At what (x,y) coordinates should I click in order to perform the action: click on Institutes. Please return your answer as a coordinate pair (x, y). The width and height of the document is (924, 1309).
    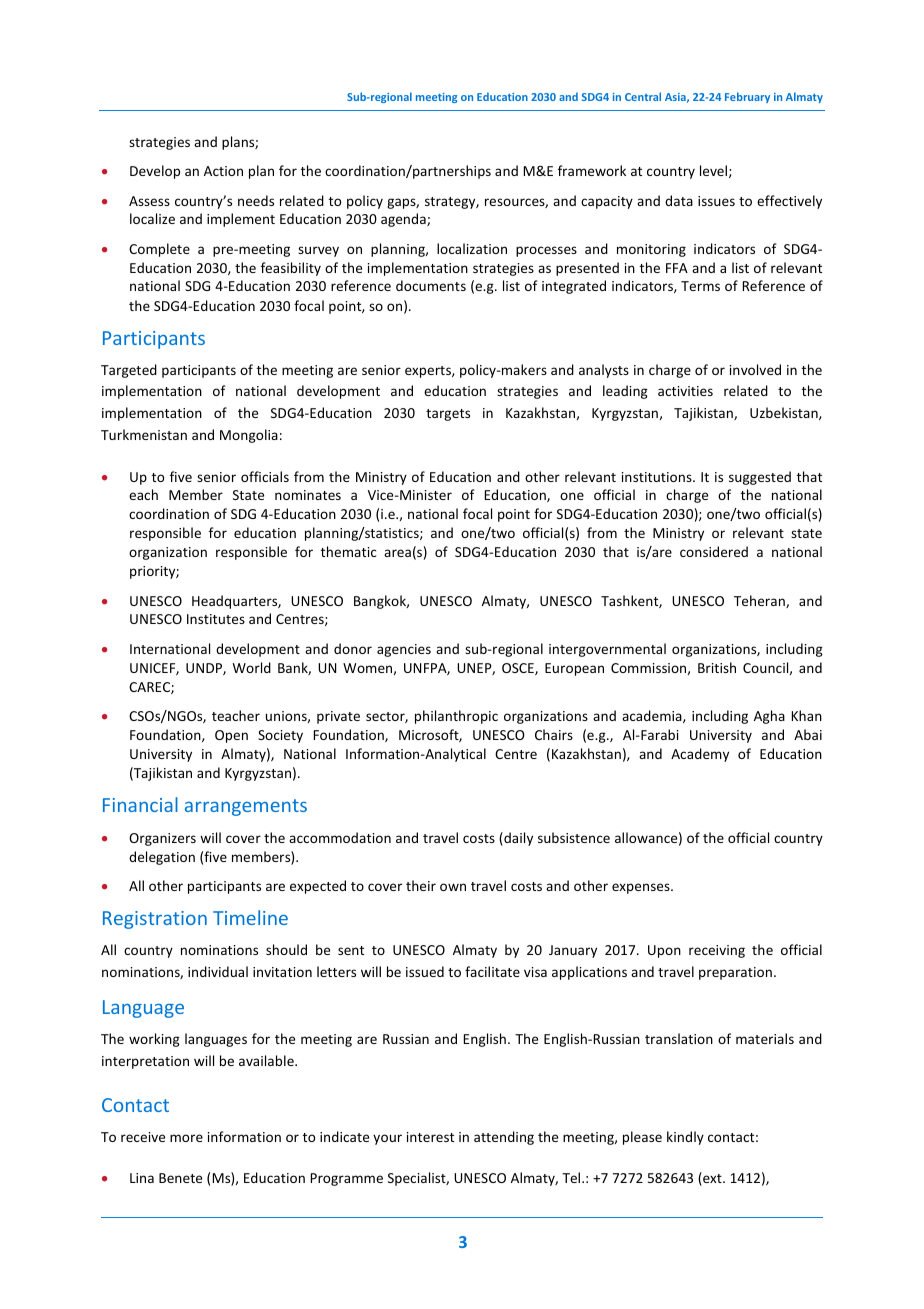
    Looking at the image, I should click on (216, 619).
